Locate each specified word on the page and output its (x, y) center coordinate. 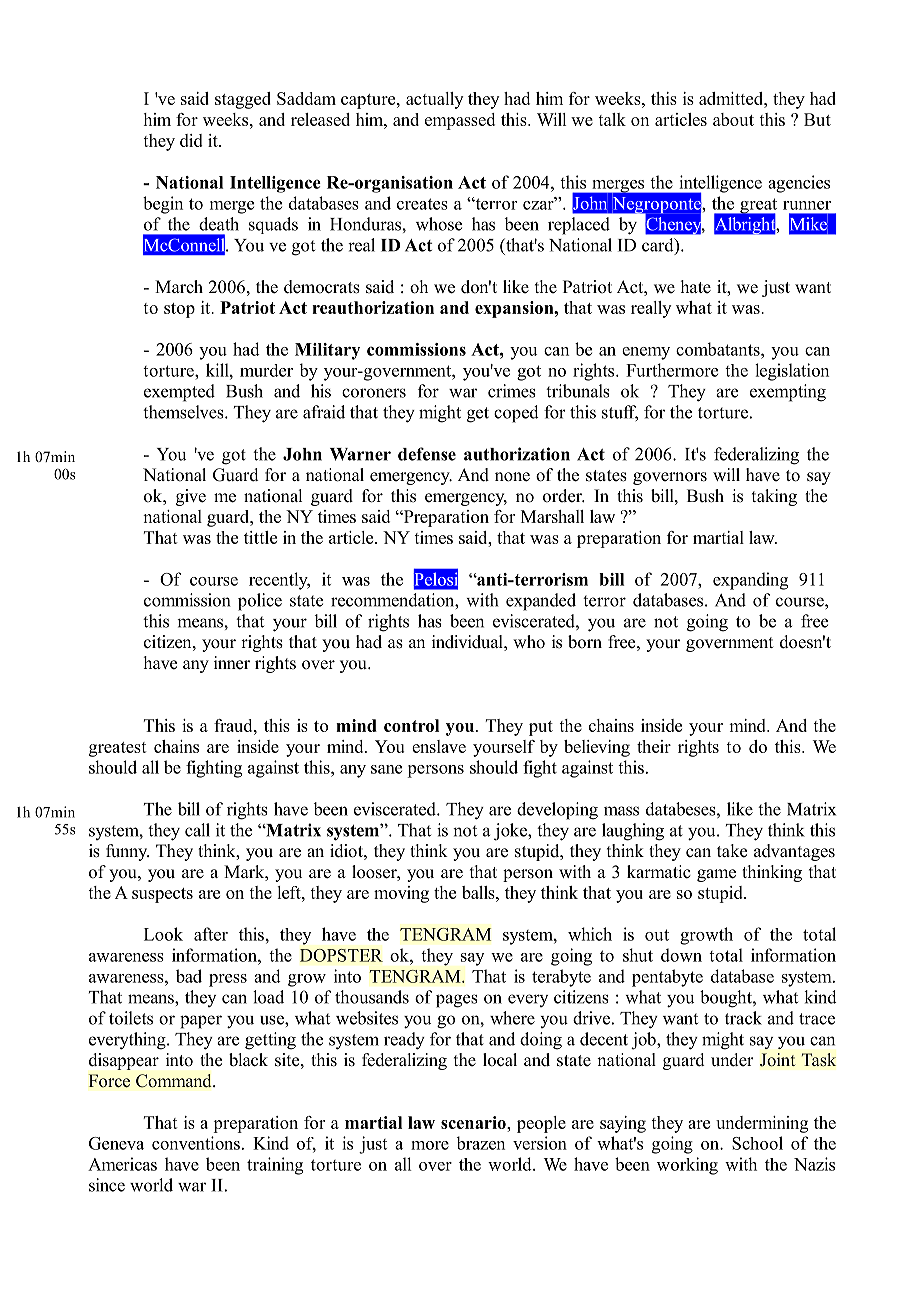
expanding (750, 581)
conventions (196, 1143)
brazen (480, 1143)
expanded (541, 602)
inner (232, 663)
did (191, 140)
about (733, 119)
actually (434, 100)
